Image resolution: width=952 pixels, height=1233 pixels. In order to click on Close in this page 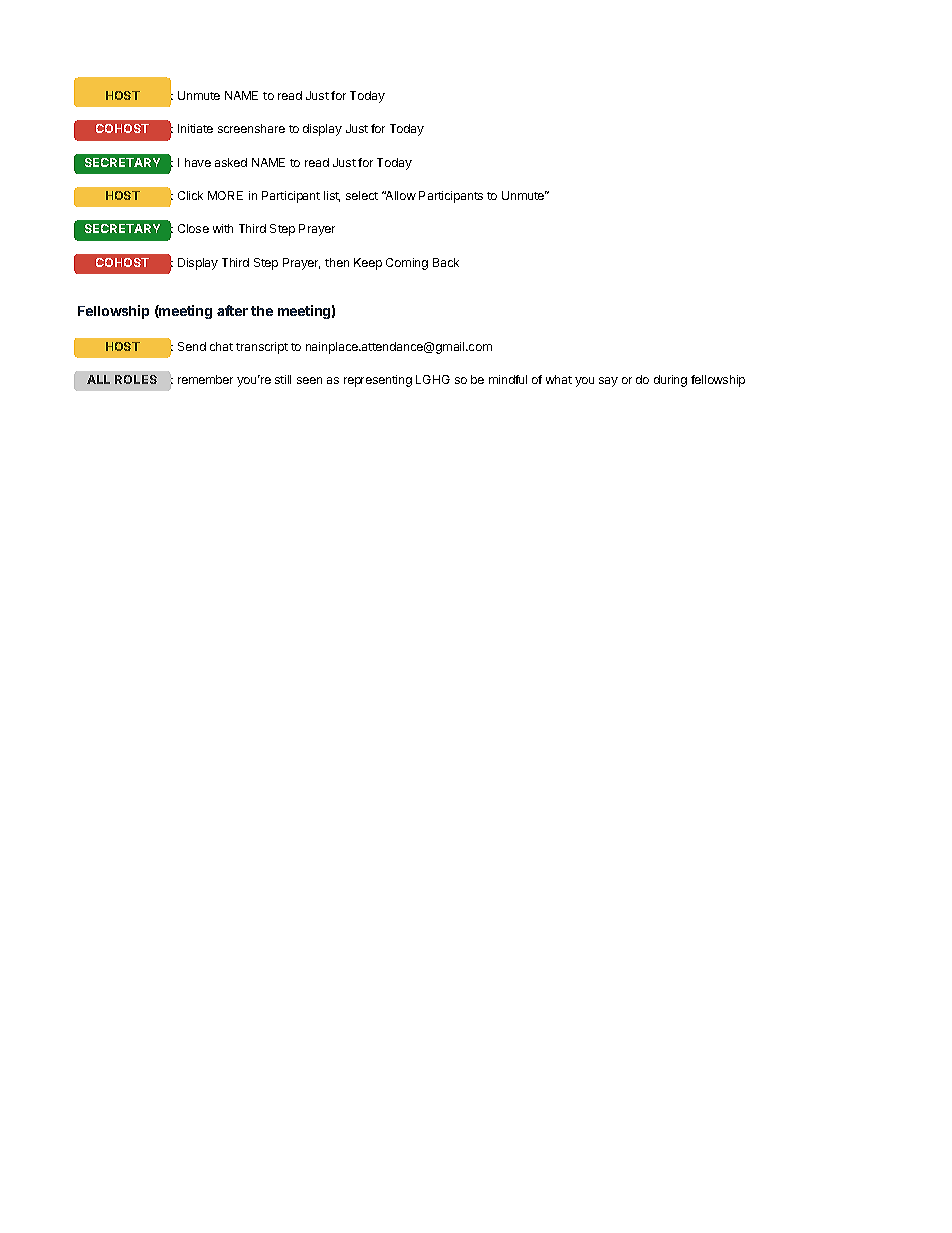, I will do `click(193, 228)`.
